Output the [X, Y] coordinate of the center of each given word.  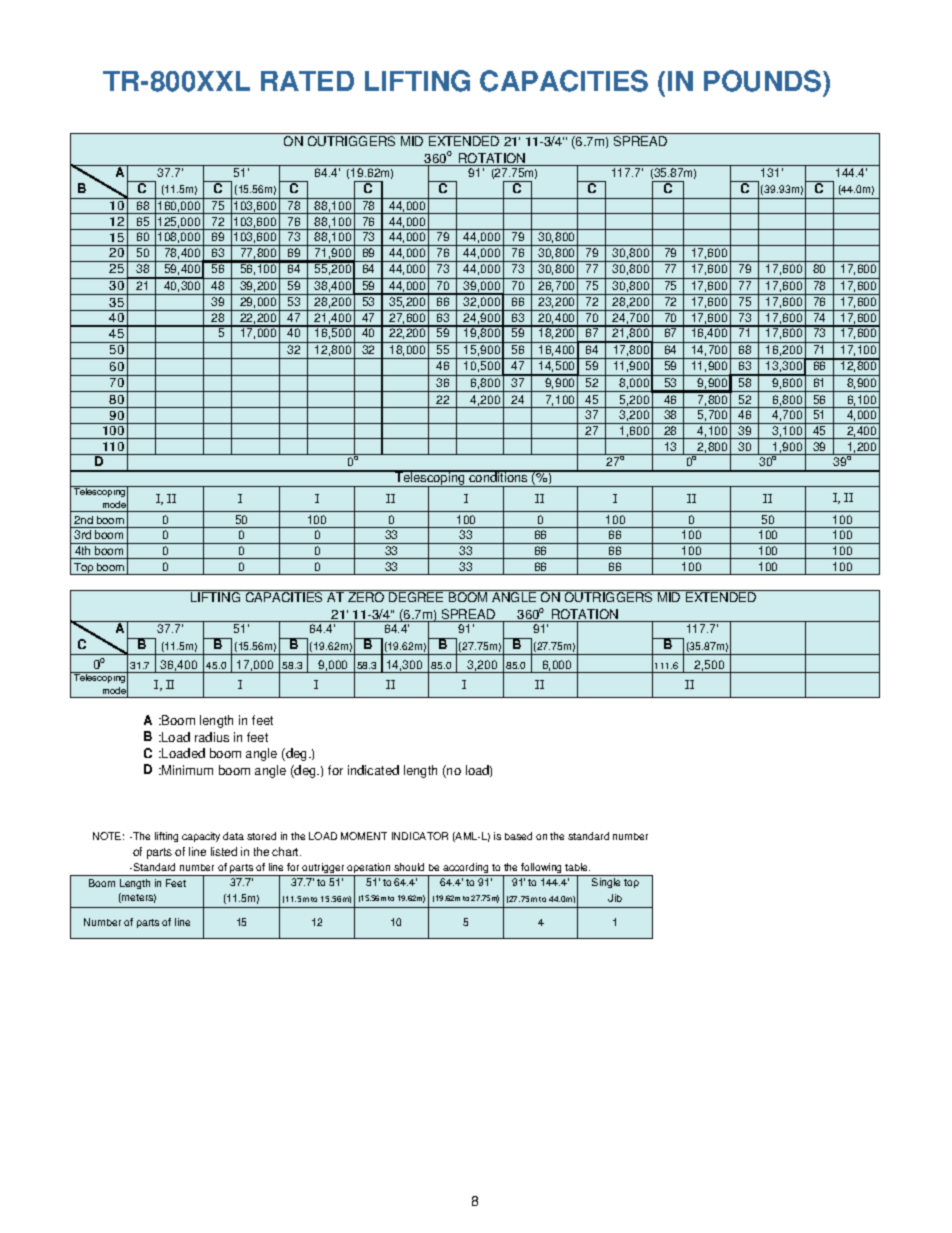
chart [286, 851]
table [577, 867]
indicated [373, 770]
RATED [307, 81]
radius [212, 737]
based [518, 836]
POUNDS [764, 81]
